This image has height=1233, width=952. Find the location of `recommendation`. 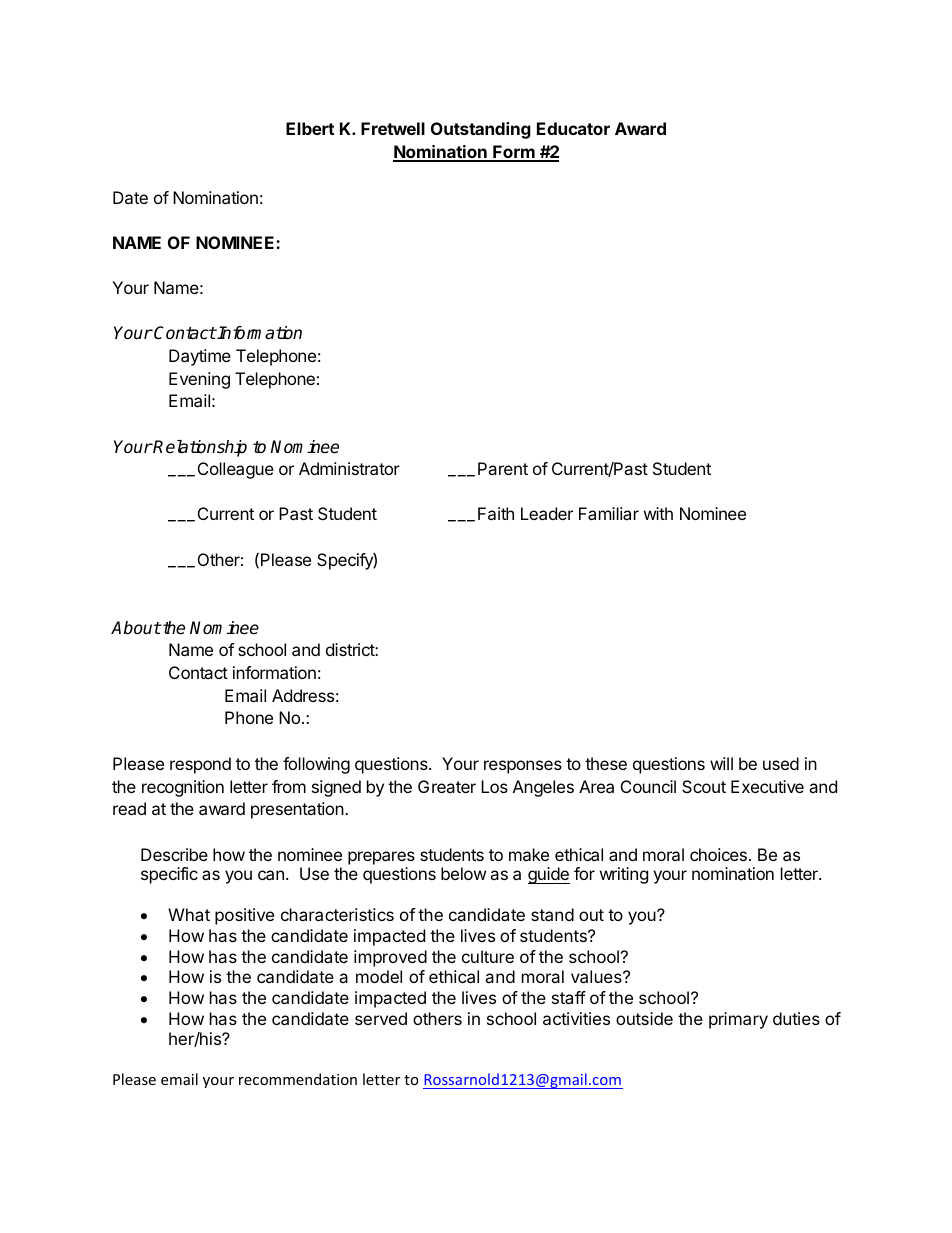

recommendation is located at coordinates (298, 1079).
